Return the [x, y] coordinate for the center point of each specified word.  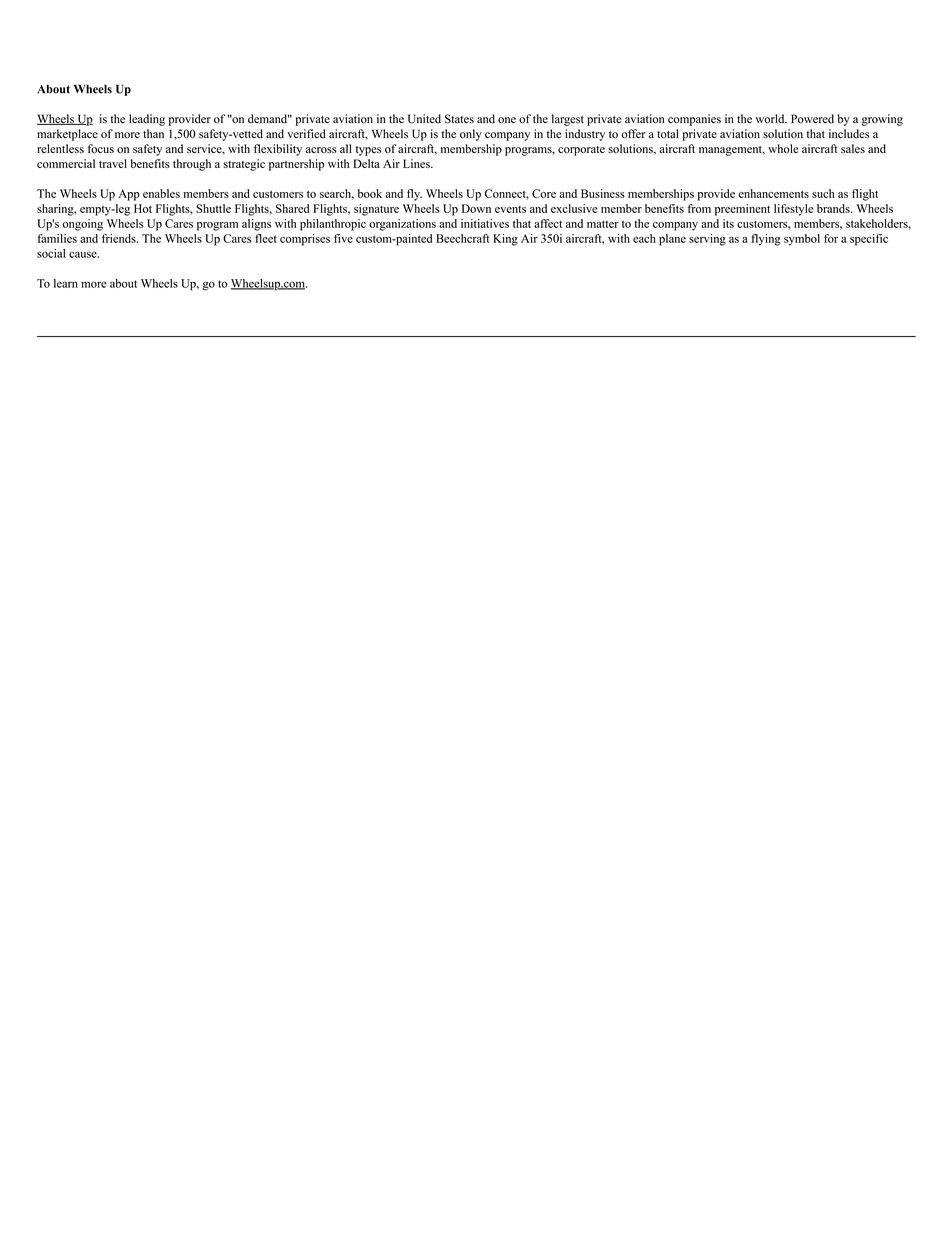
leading [147, 120]
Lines [417, 163]
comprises [305, 240]
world [771, 119]
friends [120, 238]
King [505, 240]
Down [476, 208]
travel [113, 163]
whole [783, 149]
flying [766, 240]
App [129, 195]
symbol [802, 240]
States [459, 119]
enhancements [774, 193]
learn [66, 283]
